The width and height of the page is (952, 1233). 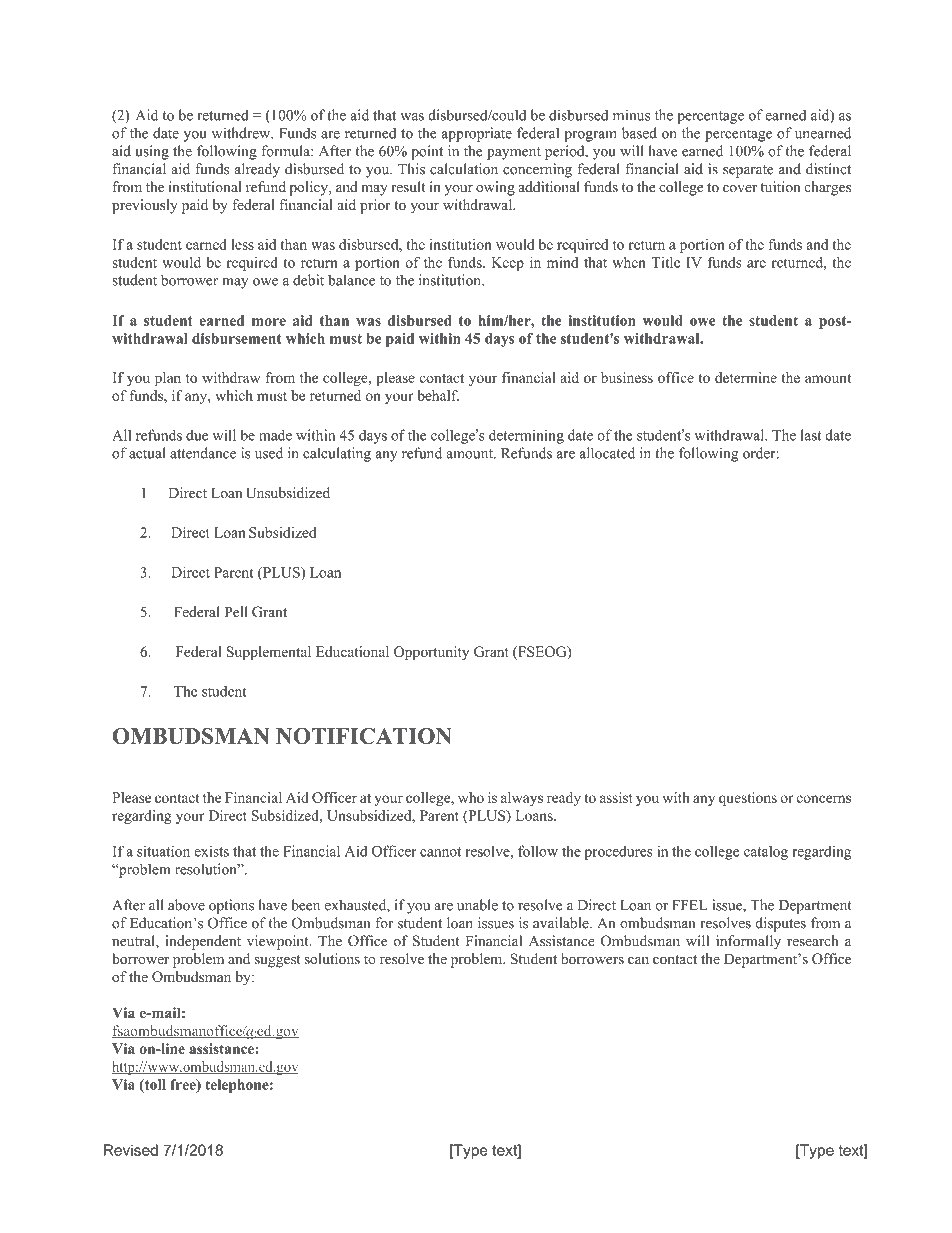 I want to click on who, so click(x=471, y=797).
